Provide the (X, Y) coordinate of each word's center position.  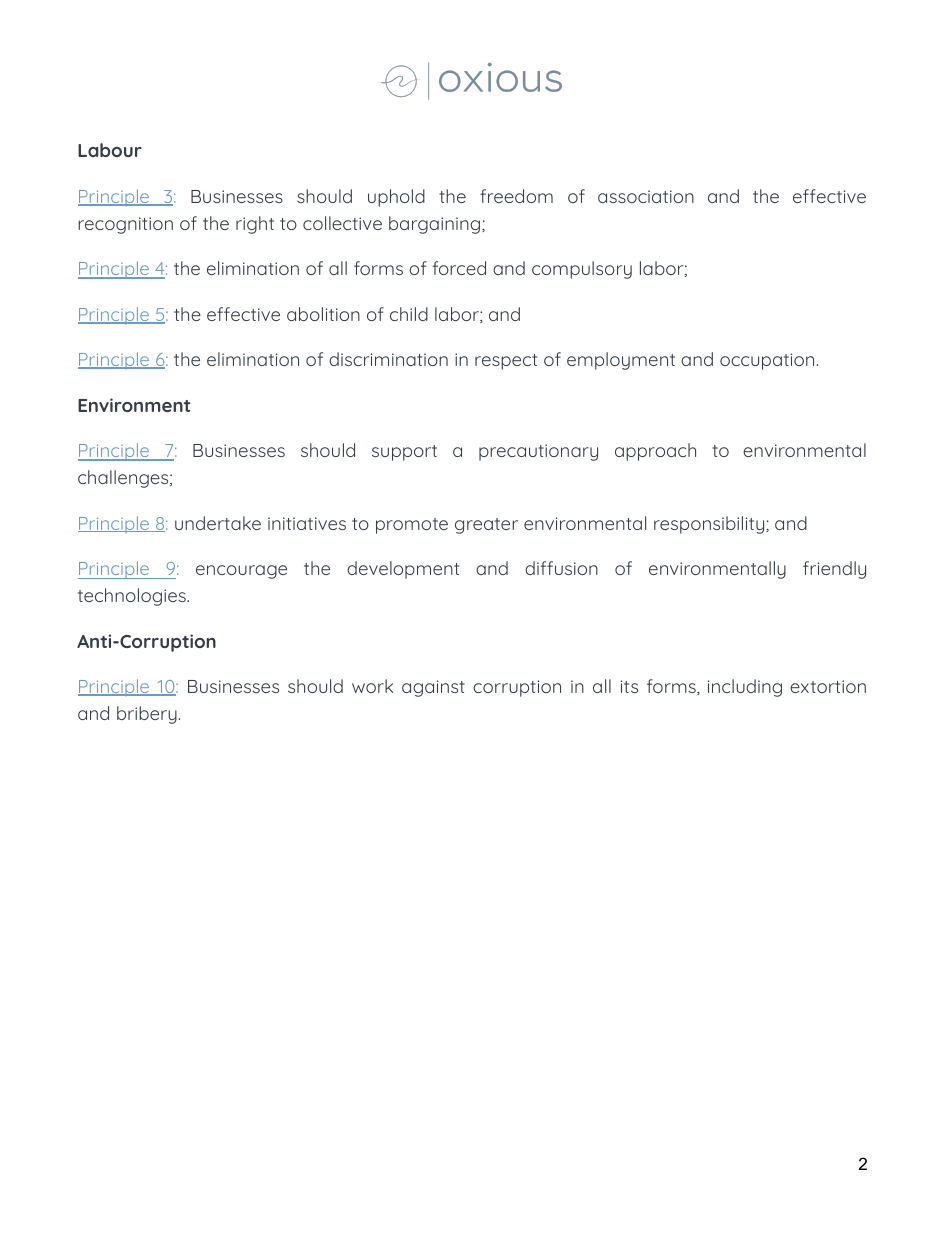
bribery (147, 715)
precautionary (538, 452)
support (404, 453)
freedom (516, 196)
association (646, 196)
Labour (110, 150)
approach (655, 452)
